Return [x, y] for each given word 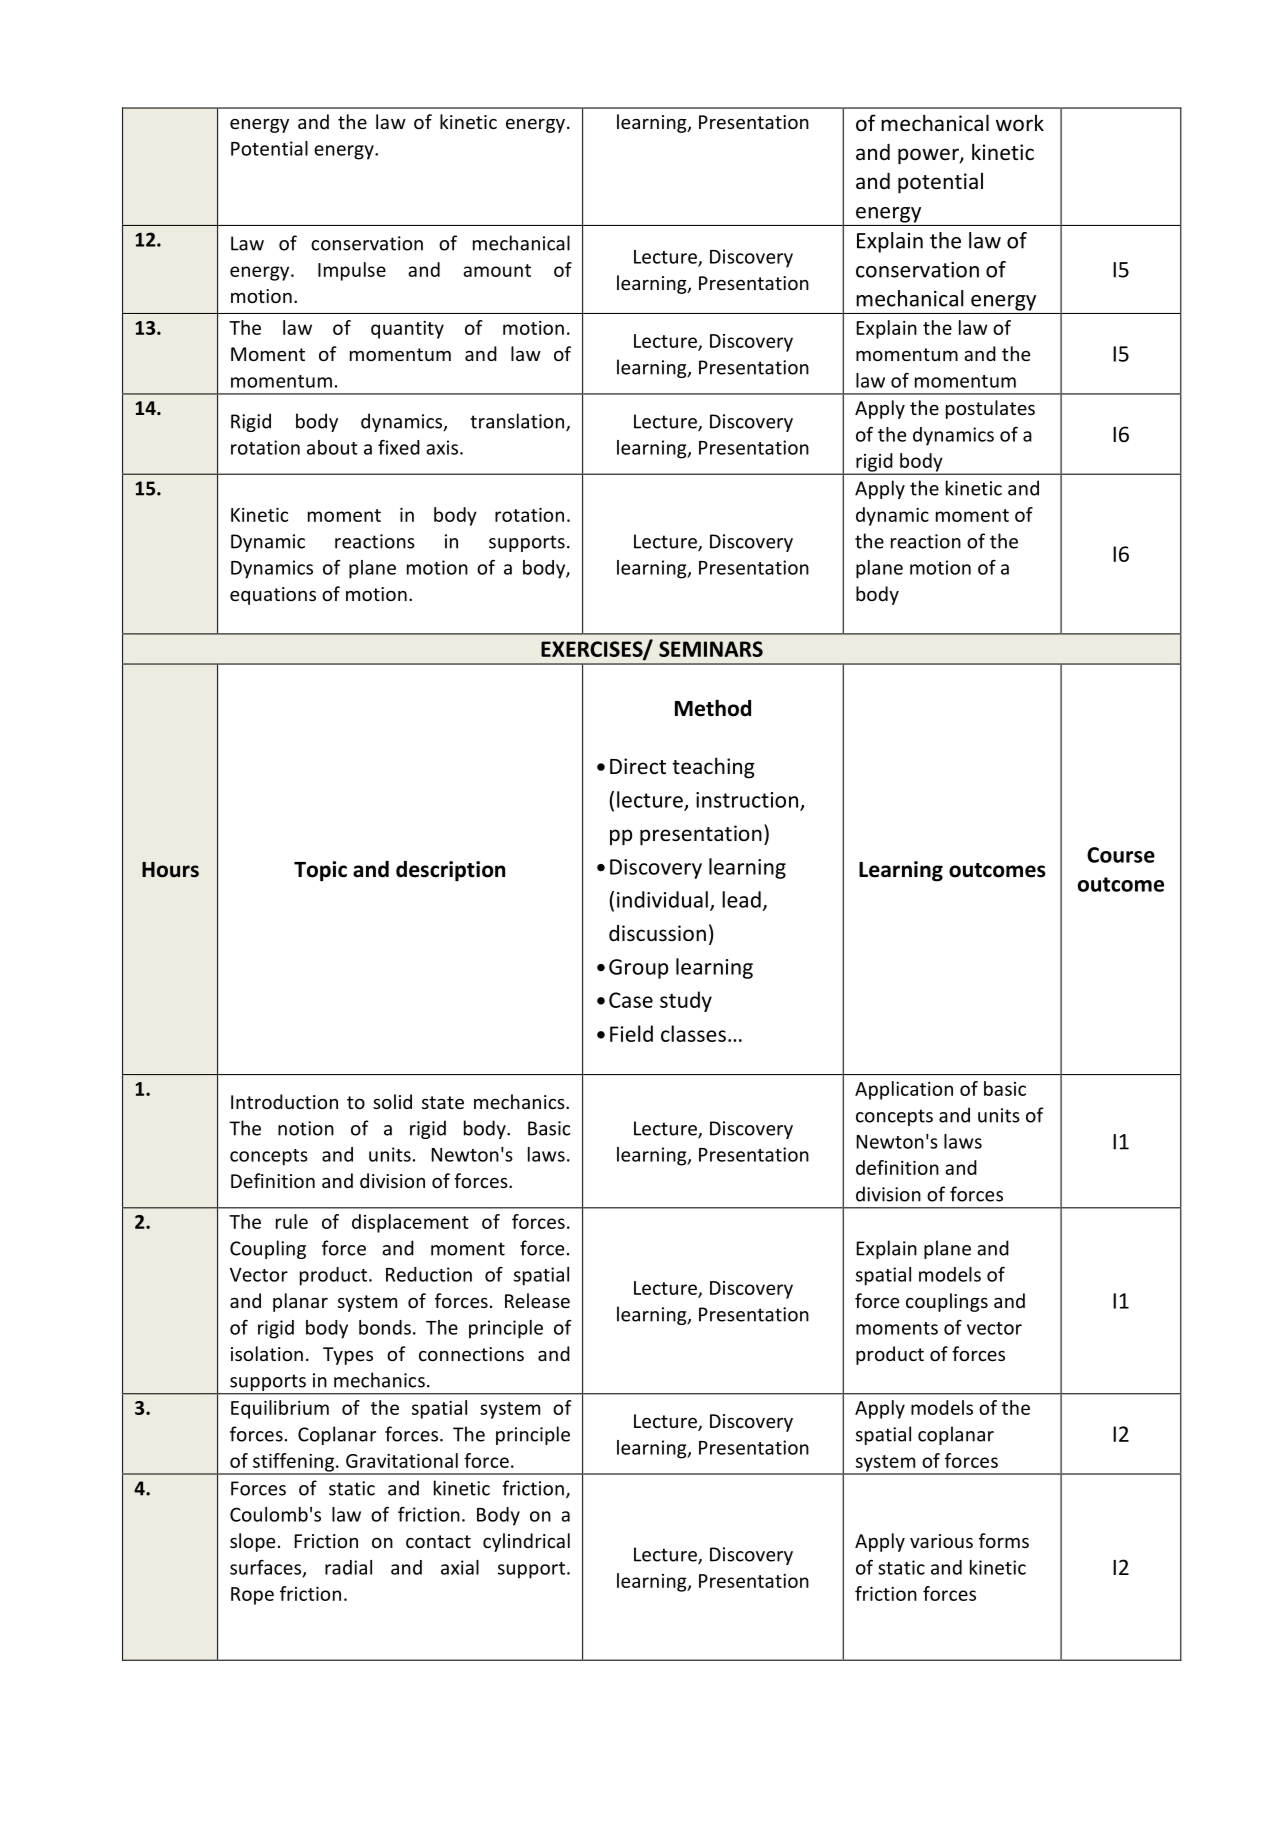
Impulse [352, 271]
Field [631, 1033]
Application [904, 1090]
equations [273, 596]
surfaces [267, 1568]
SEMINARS [711, 649]
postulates [990, 409]
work [1020, 123]
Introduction [284, 1101]
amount [497, 270]
